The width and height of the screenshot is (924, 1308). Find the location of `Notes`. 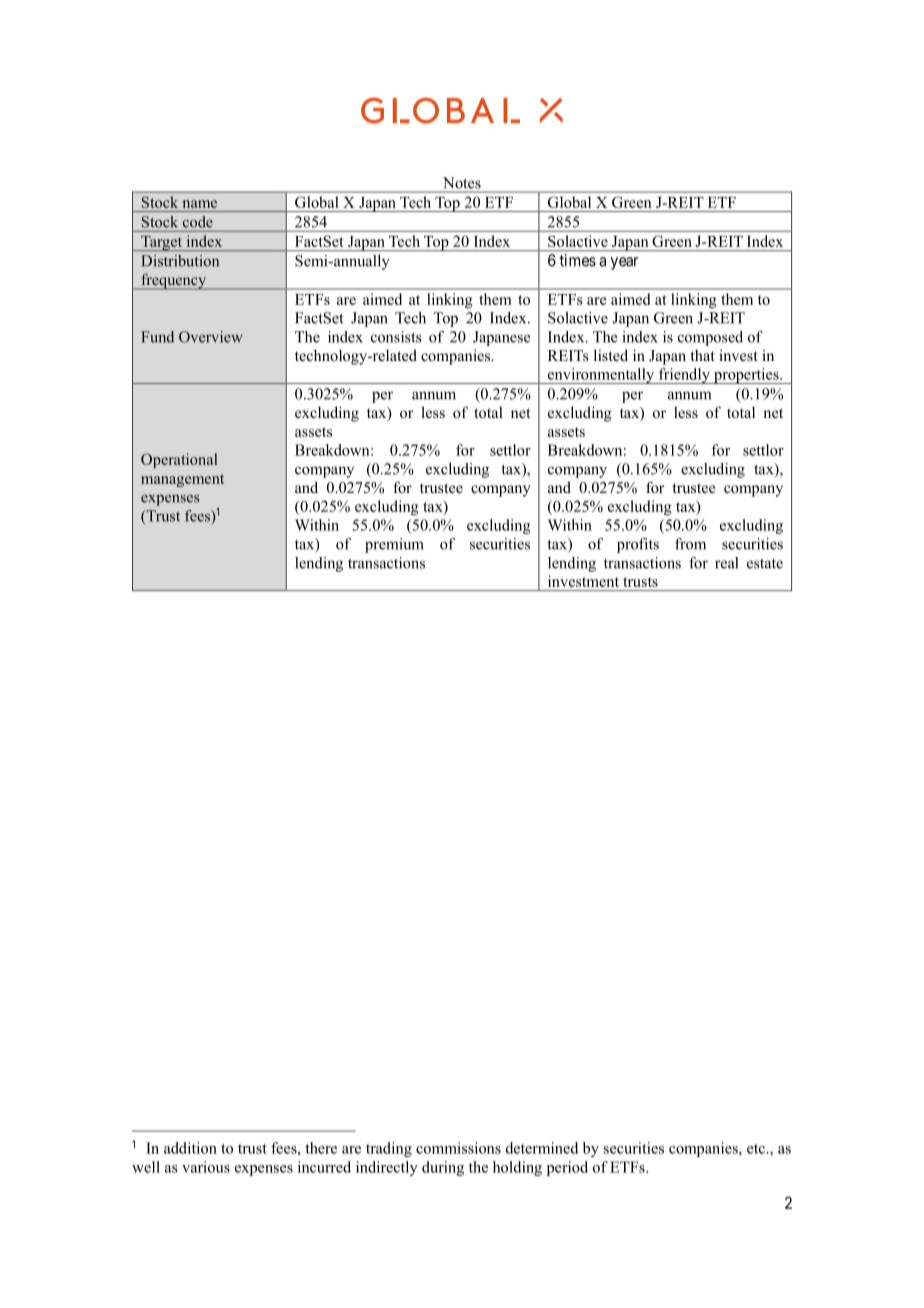

Notes is located at coordinates (462, 183).
